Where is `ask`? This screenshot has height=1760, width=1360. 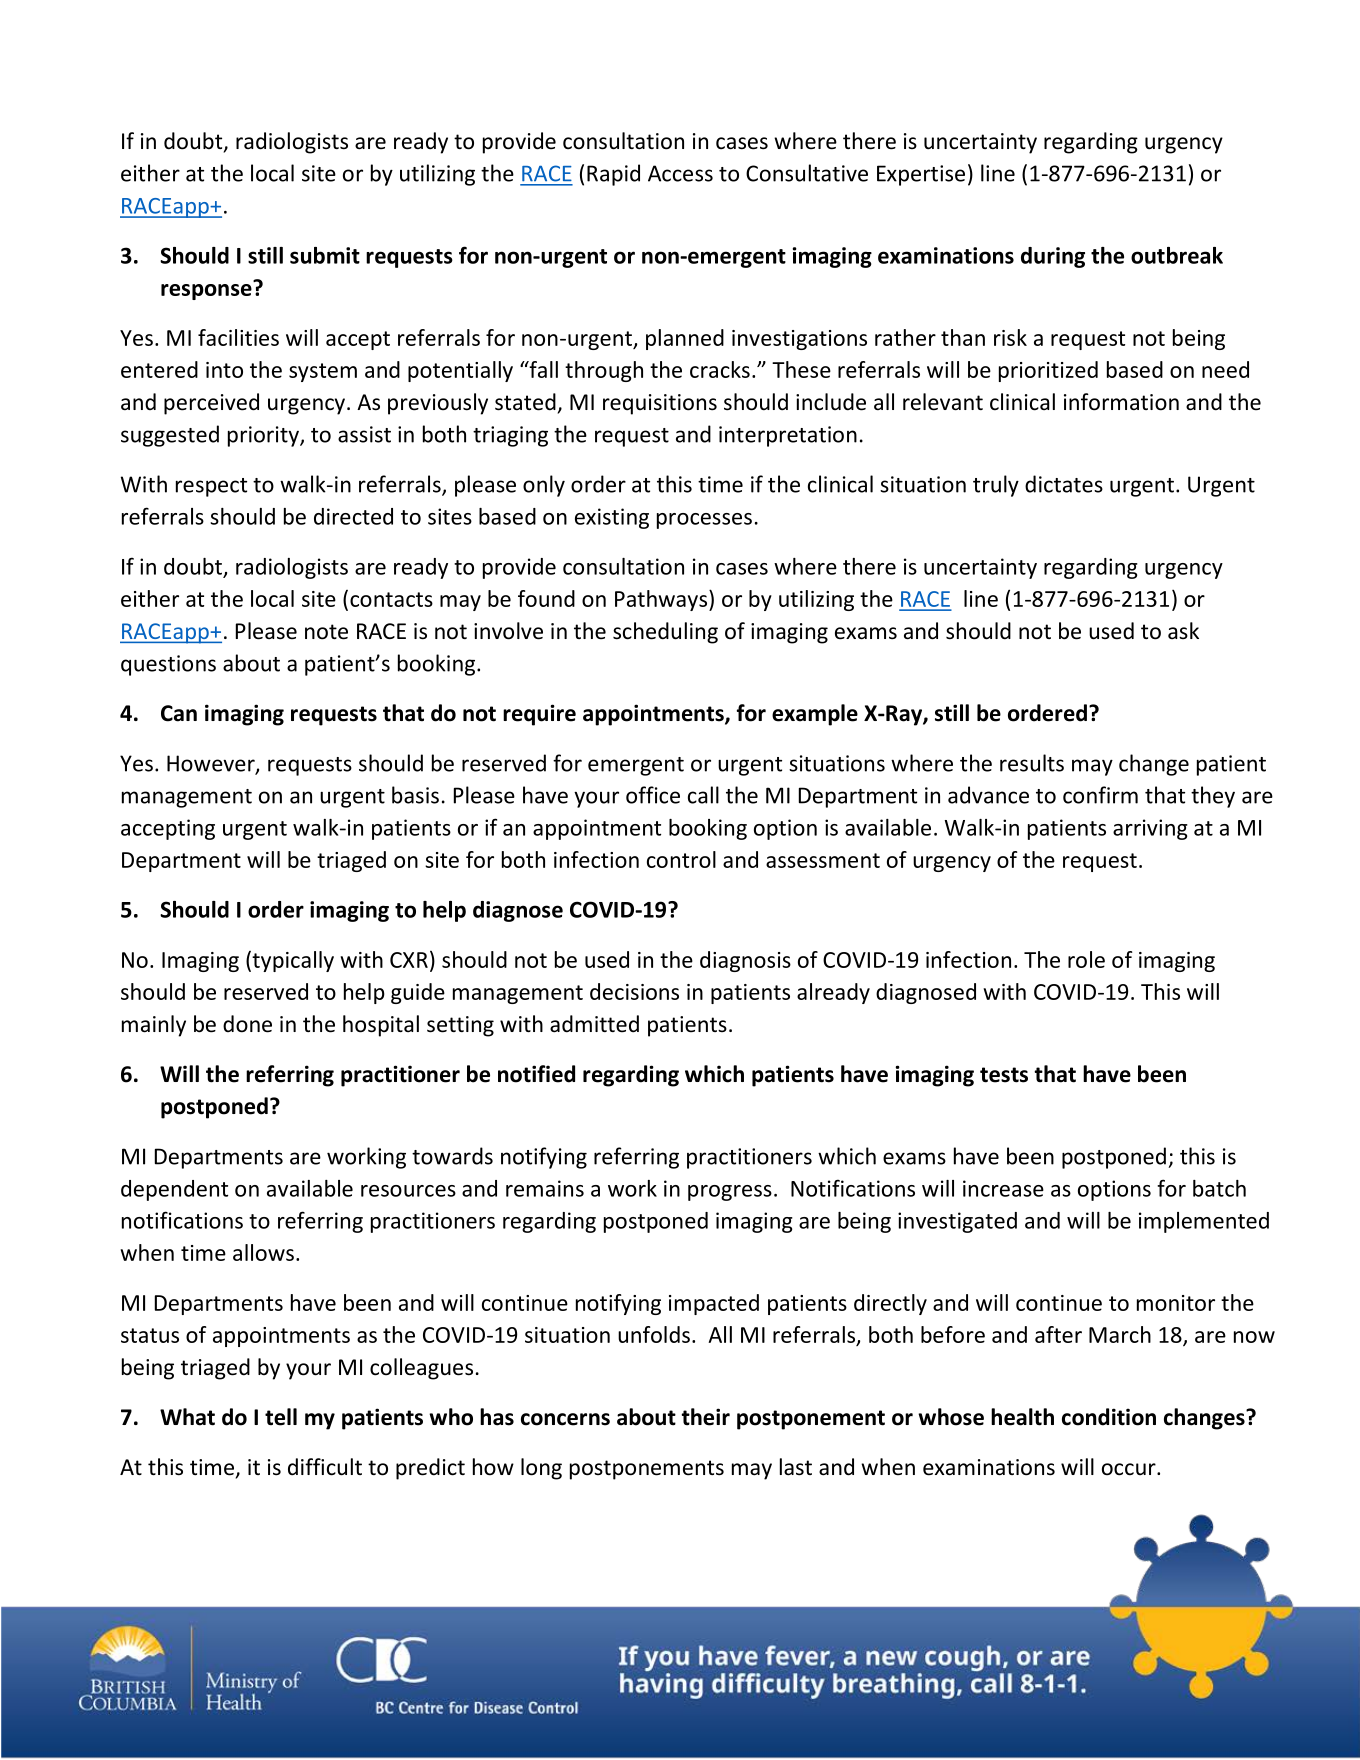 ask is located at coordinates (1183, 630).
